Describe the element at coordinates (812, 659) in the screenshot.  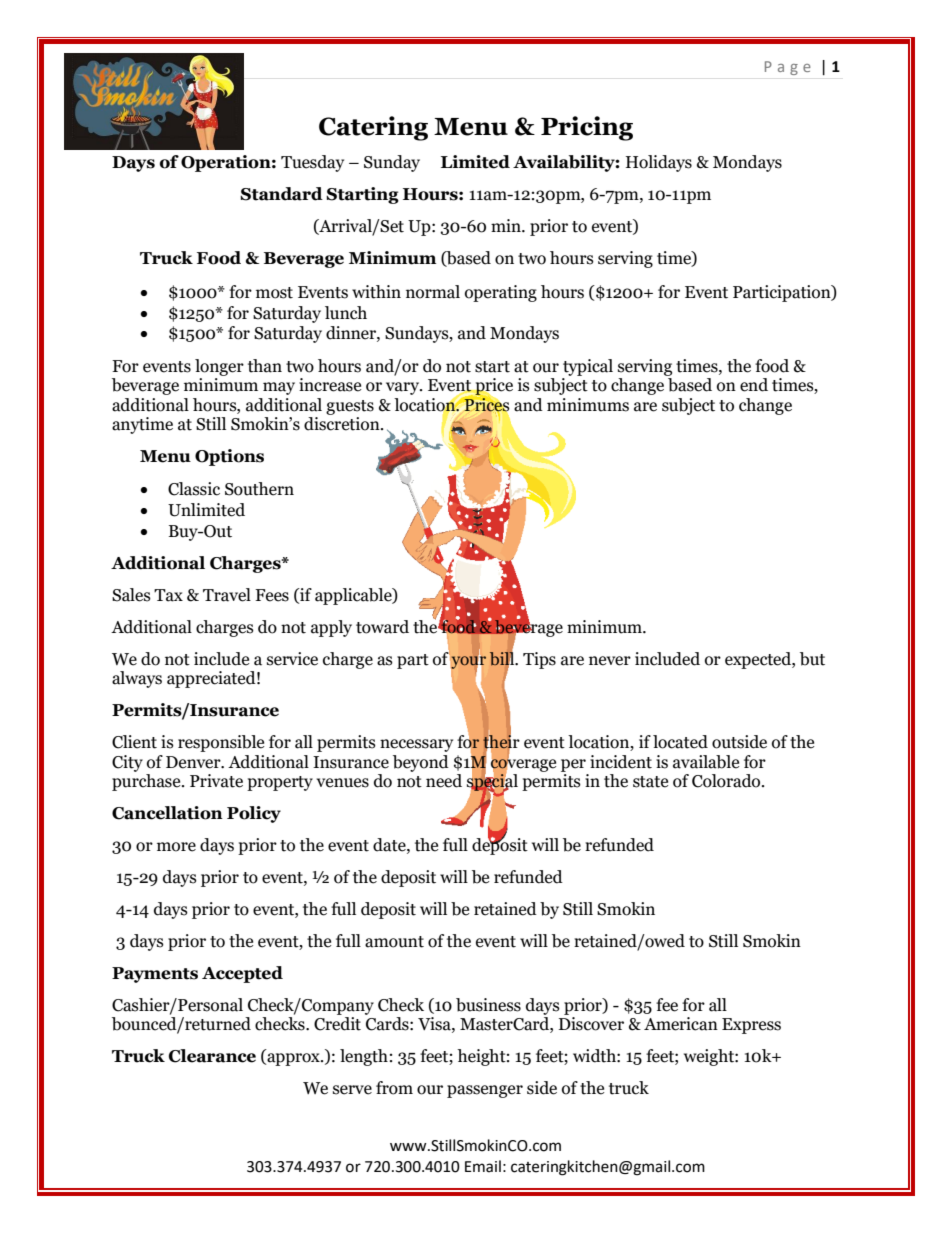
I see `but` at that location.
